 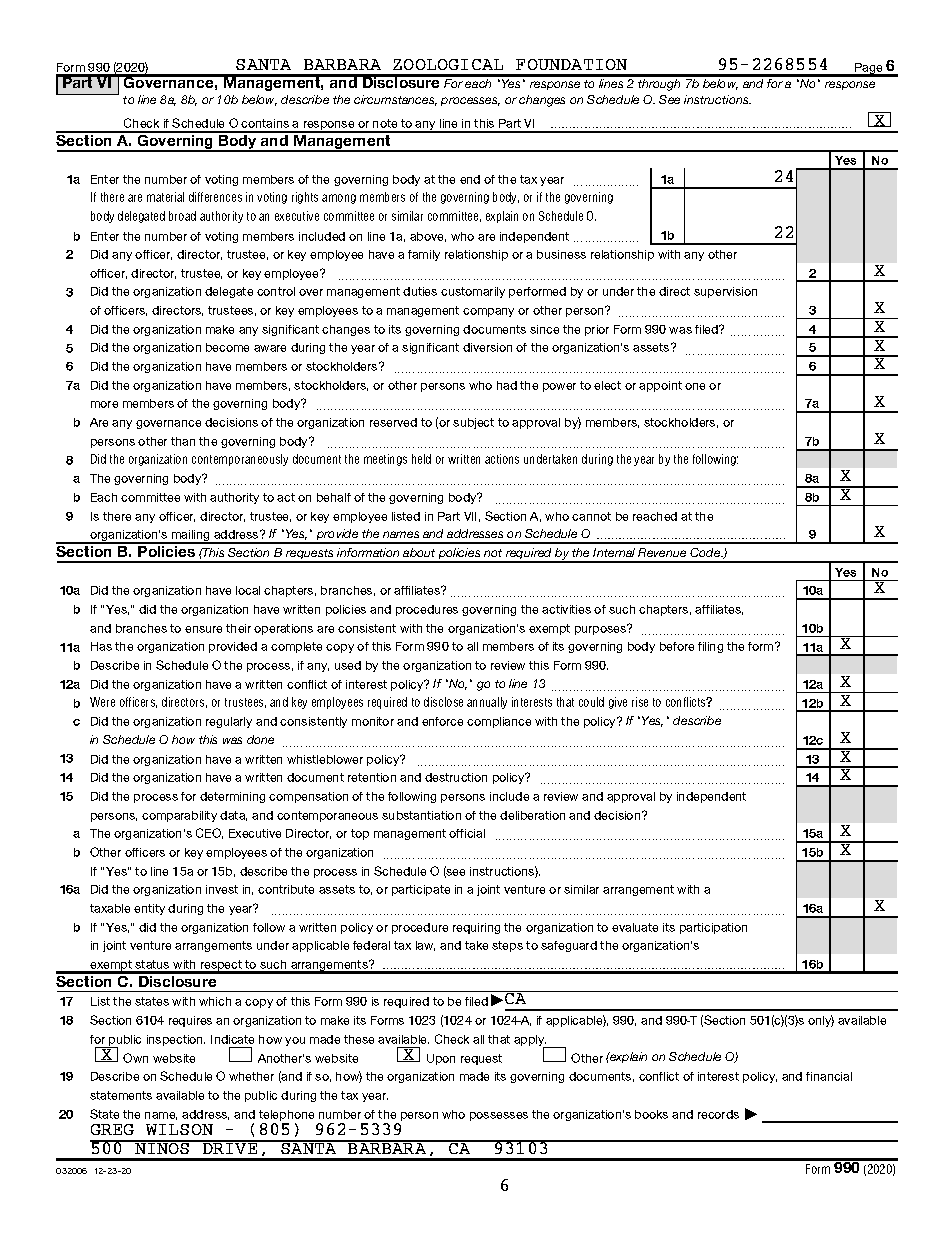 What do you see at coordinates (179, 1129) in the page?
I see `WILSON` at bounding box center [179, 1129].
